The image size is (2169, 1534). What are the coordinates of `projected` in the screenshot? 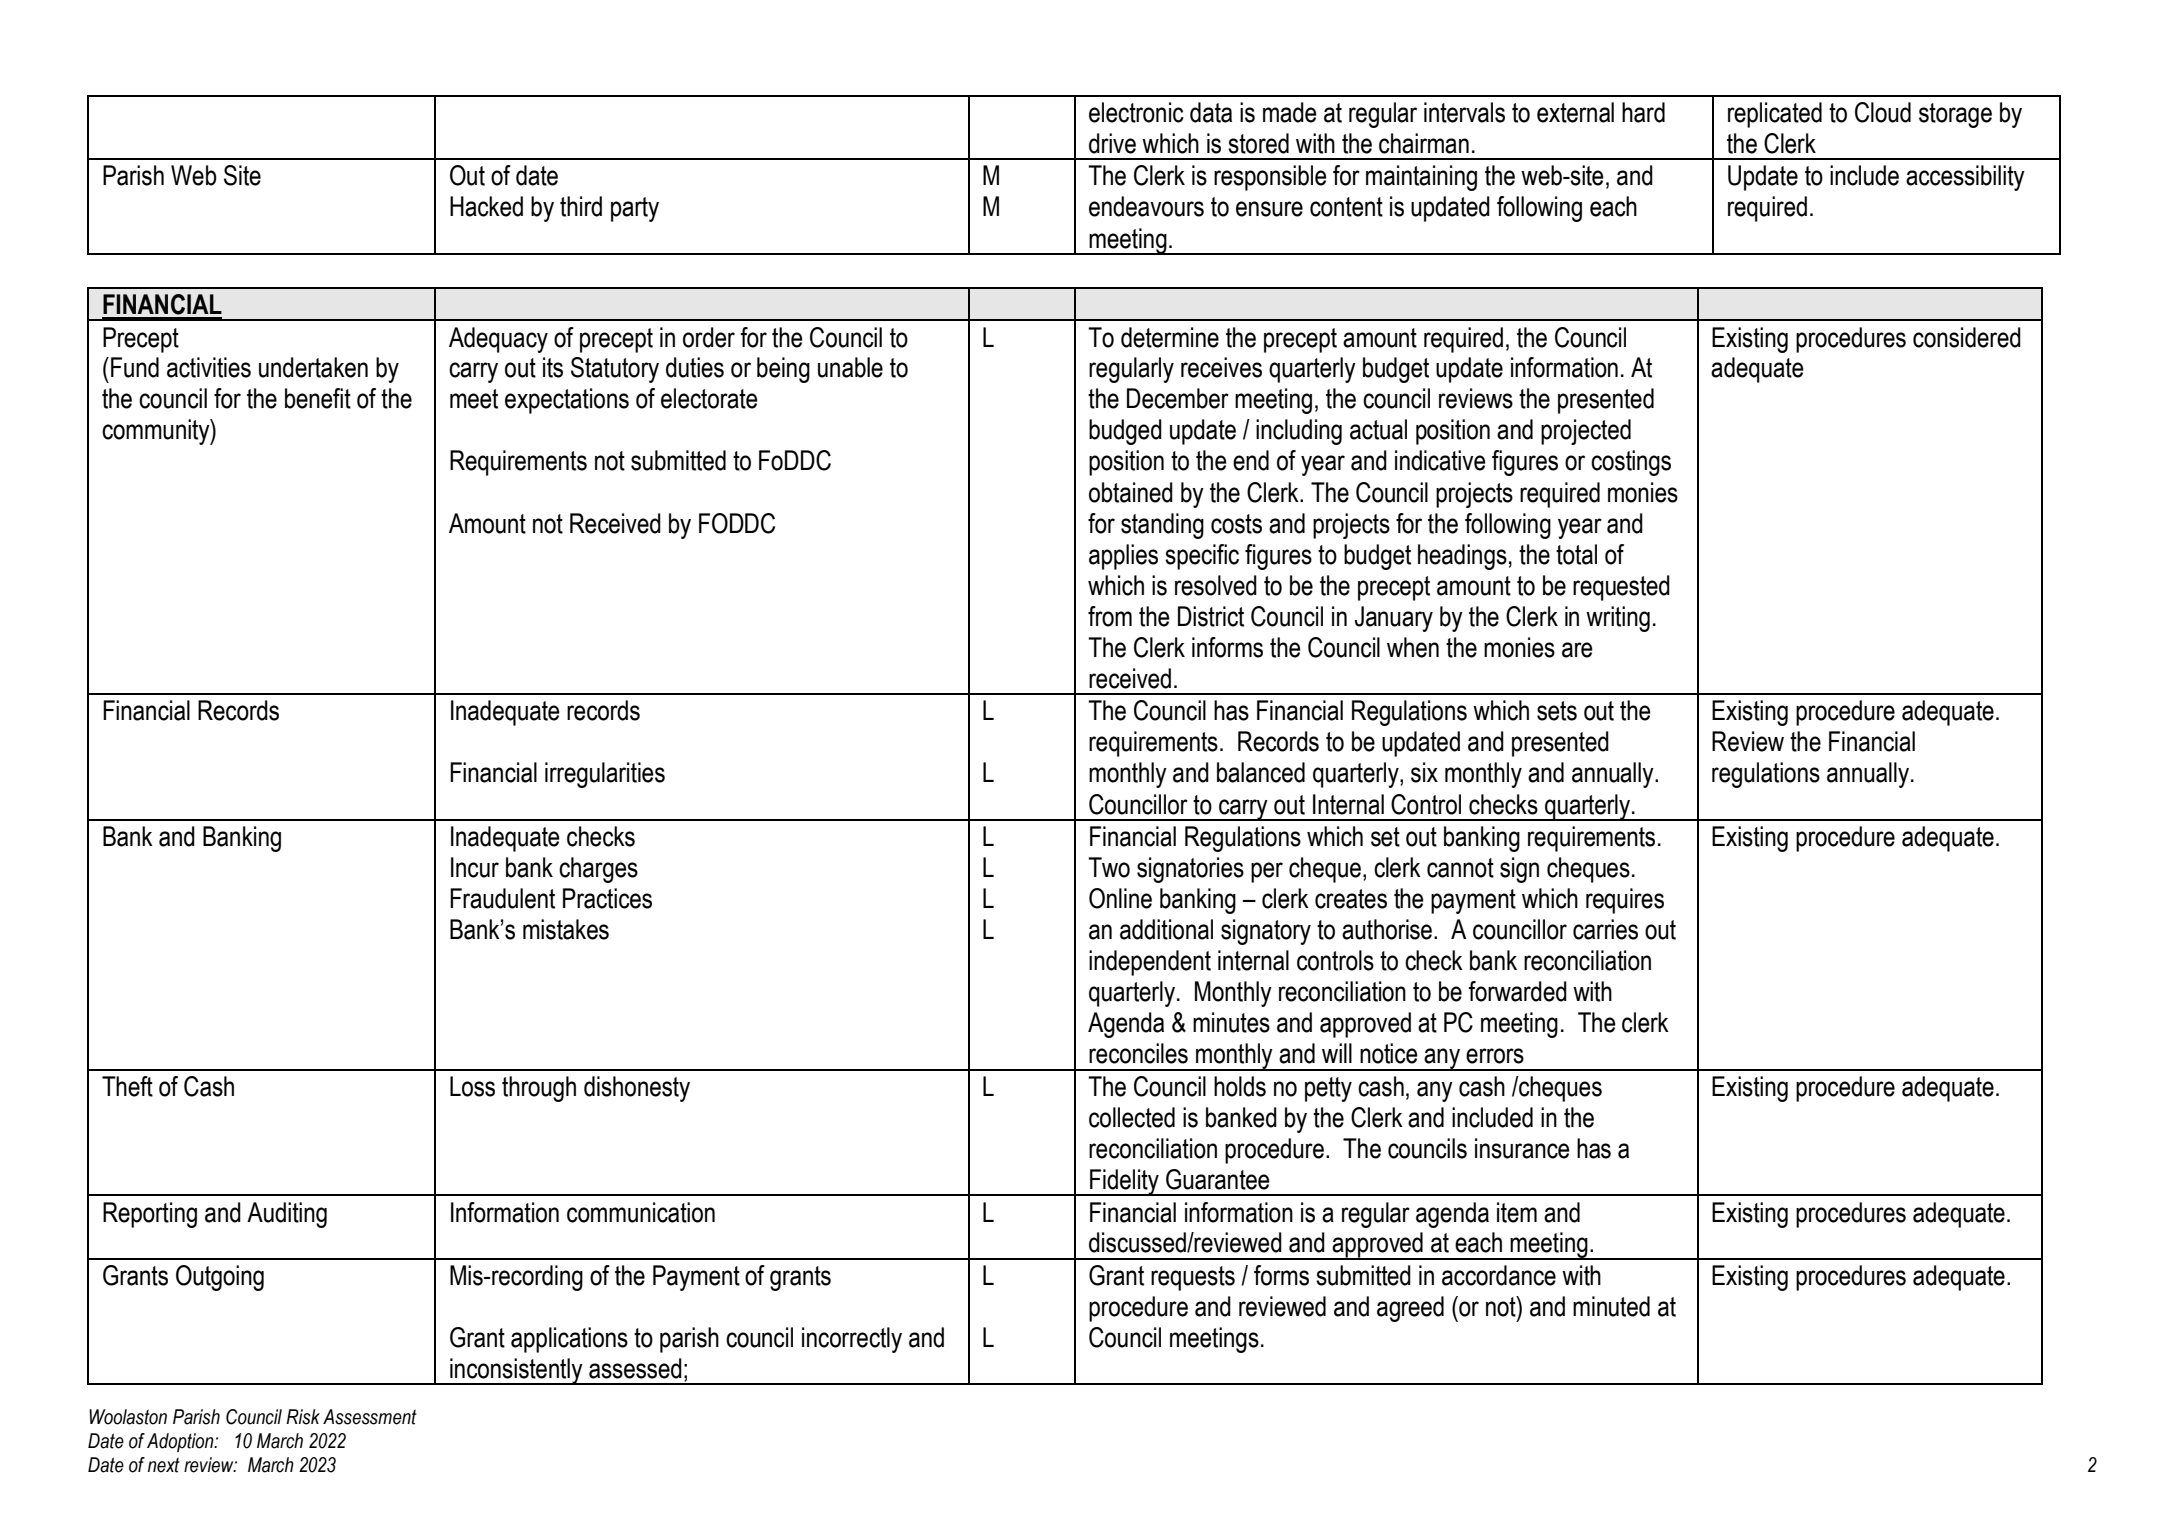 It's located at (1586, 432).
